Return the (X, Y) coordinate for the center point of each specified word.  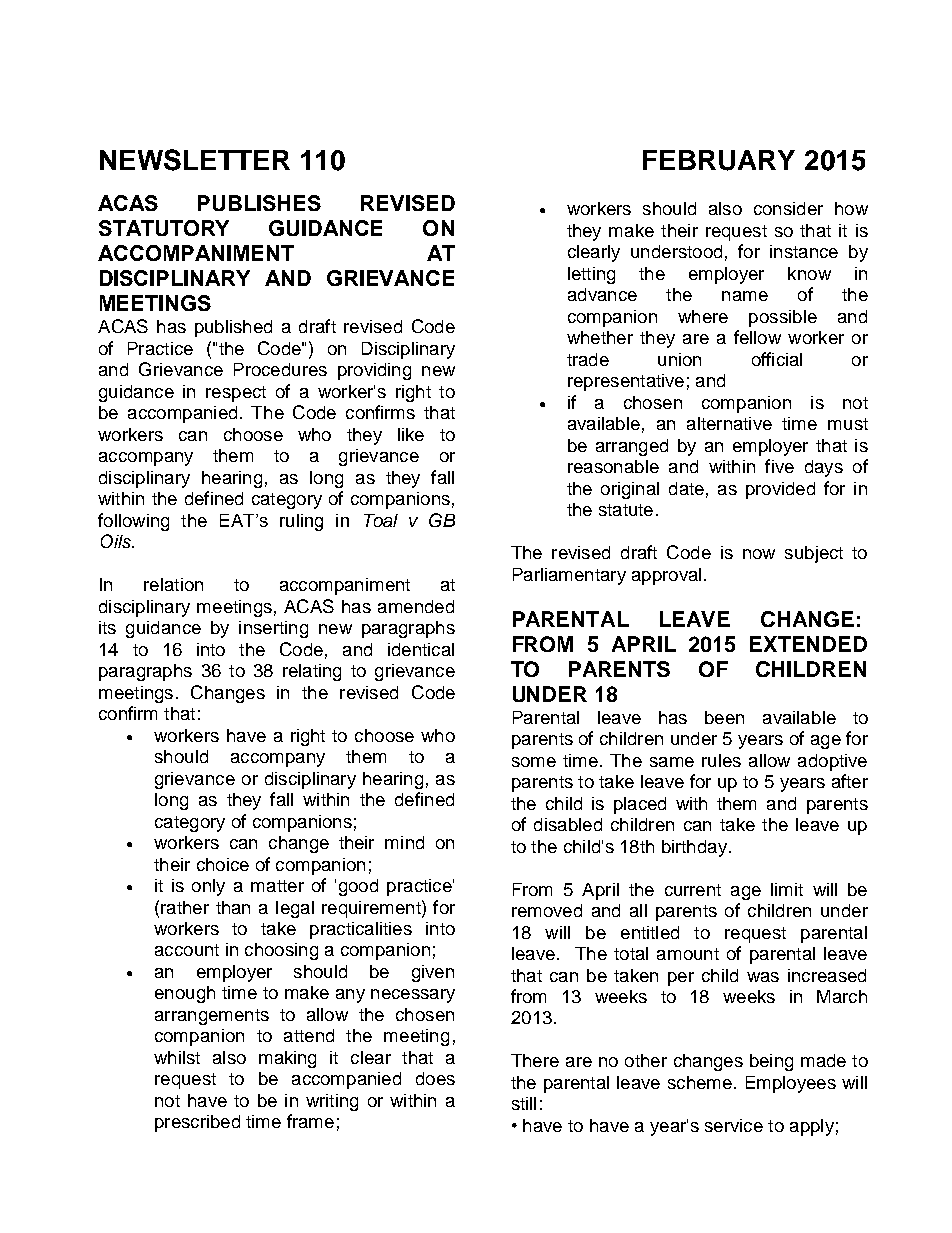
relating (312, 672)
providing (374, 371)
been (724, 717)
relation (173, 584)
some (534, 762)
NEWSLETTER (195, 160)
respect (236, 394)
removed (547, 910)
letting (591, 275)
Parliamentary (569, 576)
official (777, 359)
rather (185, 907)
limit (787, 889)
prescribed (197, 1123)
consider (788, 208)
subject (814, 554)
